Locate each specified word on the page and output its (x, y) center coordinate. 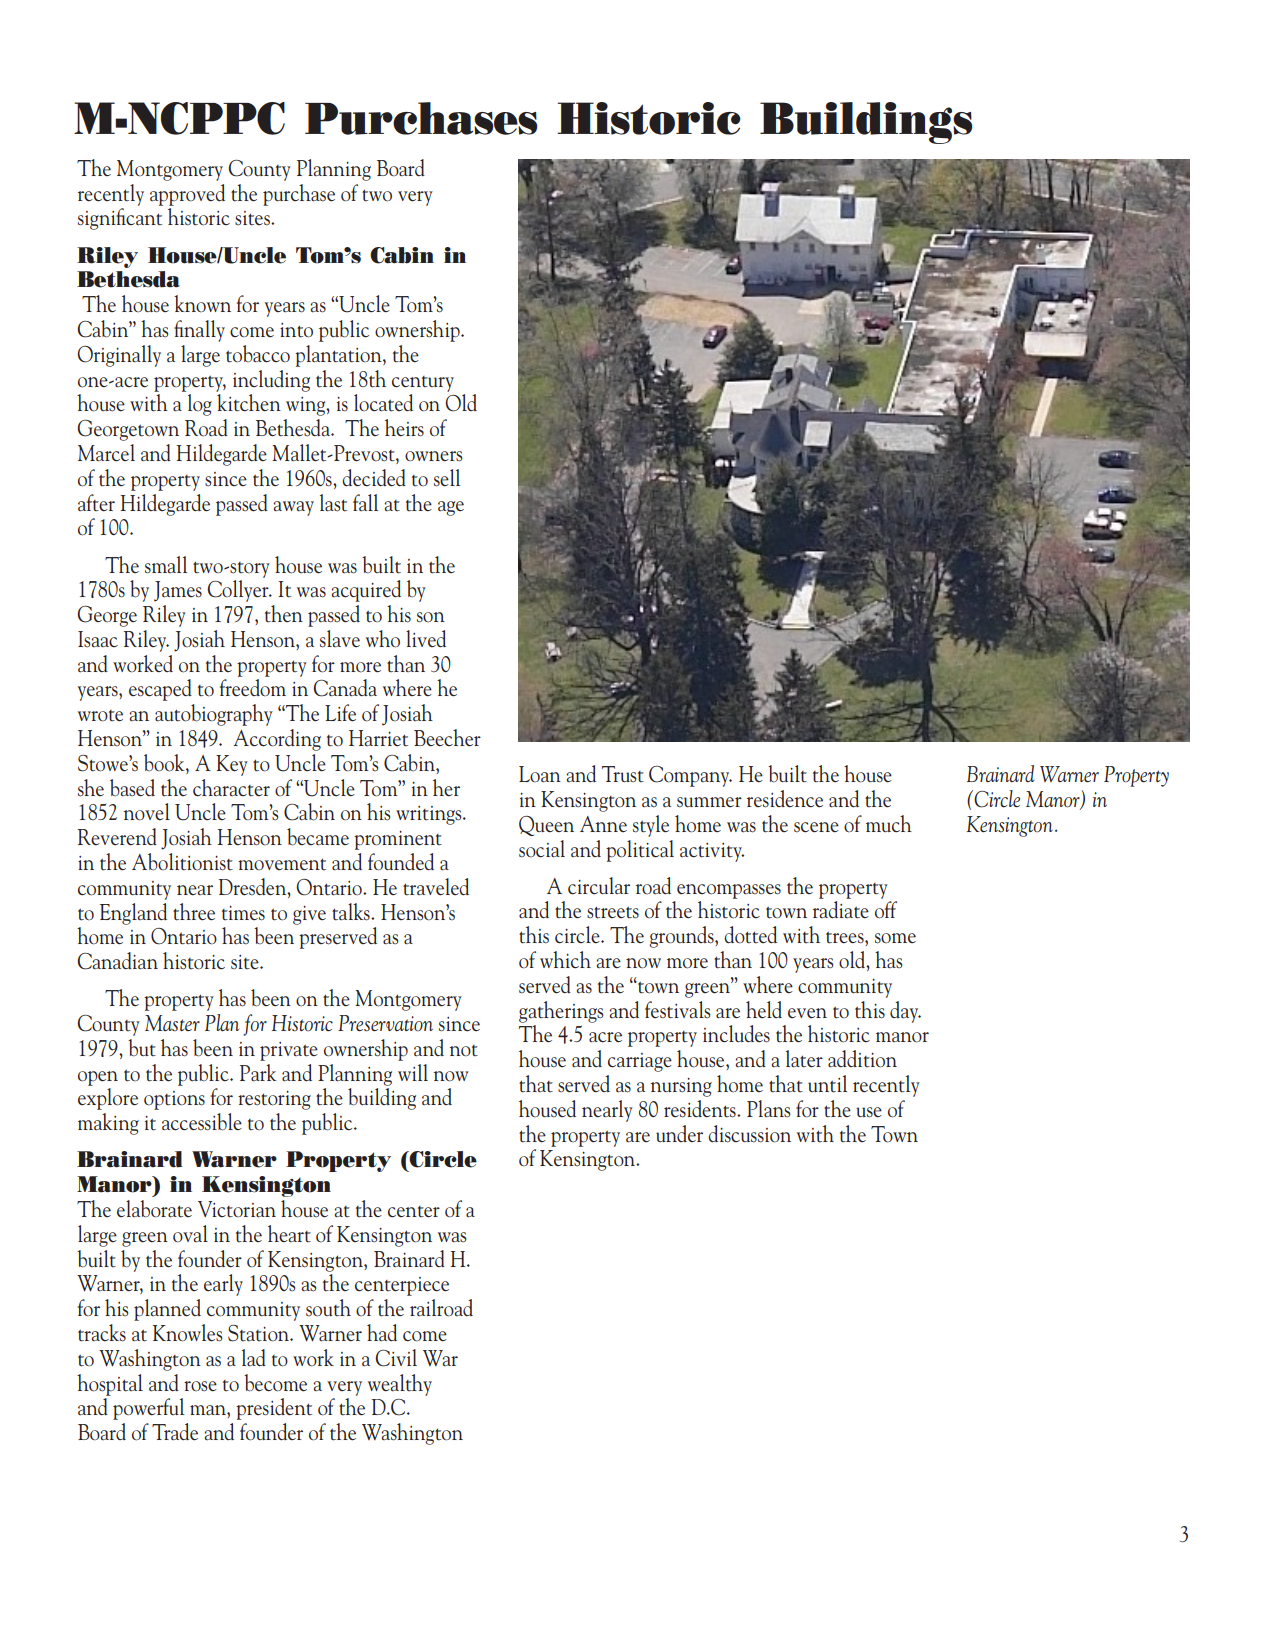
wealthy (400, 1385)
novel (147, 812)
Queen (546, 826)
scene (816, 827)
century (423, 384)
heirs (404, 428)
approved (187, 195)
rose (200, 1386)
